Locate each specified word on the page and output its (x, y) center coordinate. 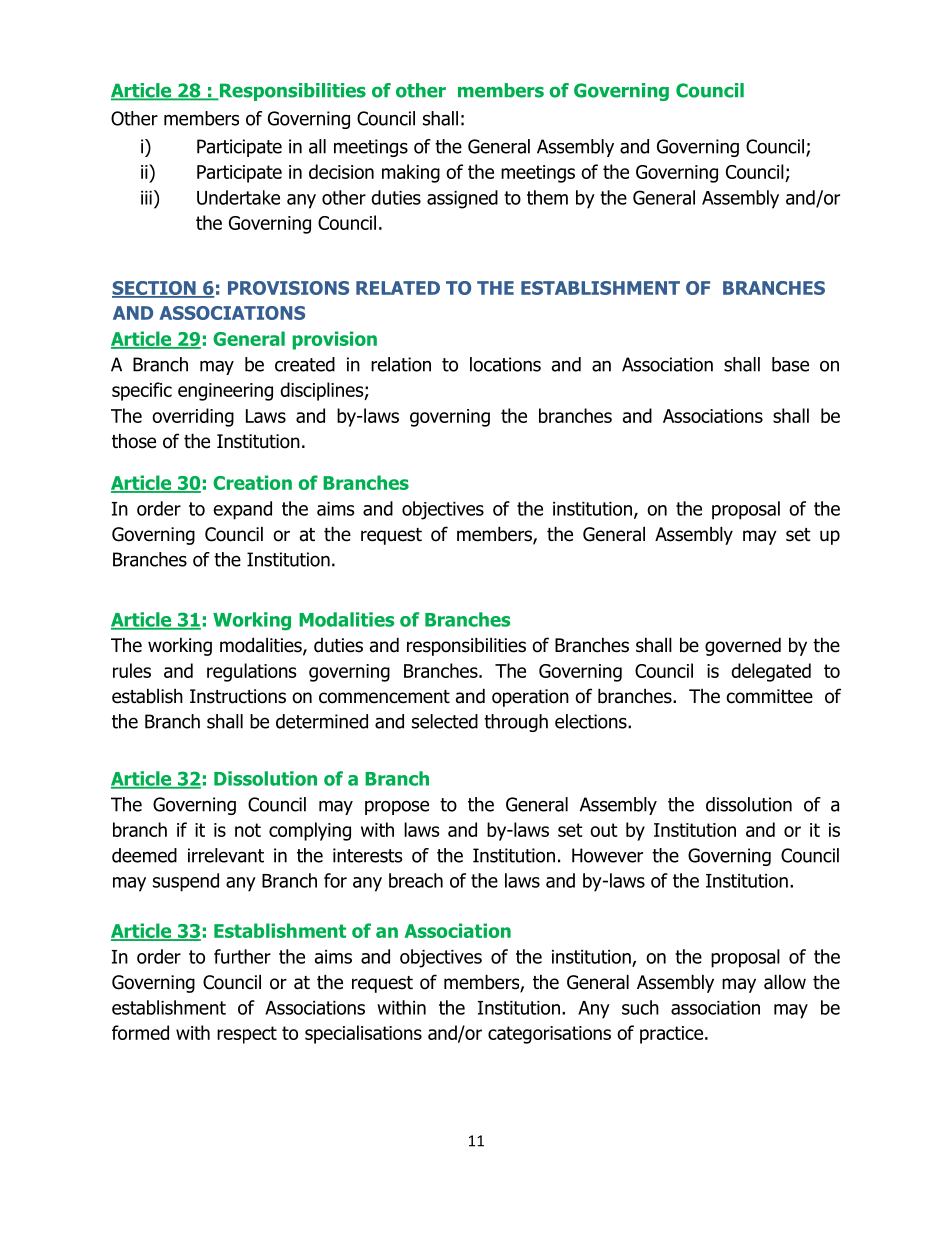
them (547, 197)
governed (743, 646)
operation (530, 698)
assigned (462, 199)
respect (247, 1035)
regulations (251, 672)
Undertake (238, 197)
